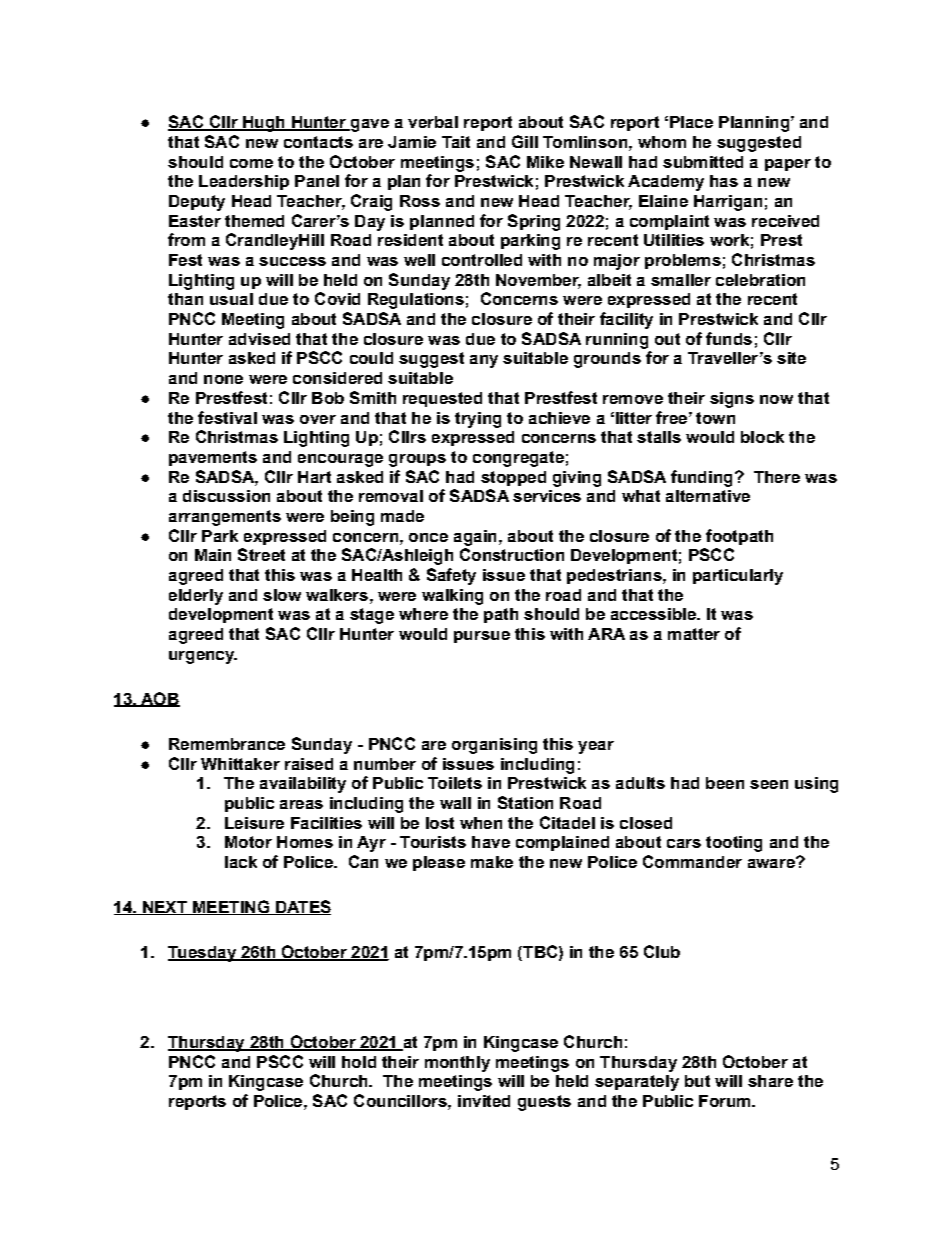  What do you see at coordinates (725, 783) in the screenshot?
I see `been` at bounding box center [725, 783].
